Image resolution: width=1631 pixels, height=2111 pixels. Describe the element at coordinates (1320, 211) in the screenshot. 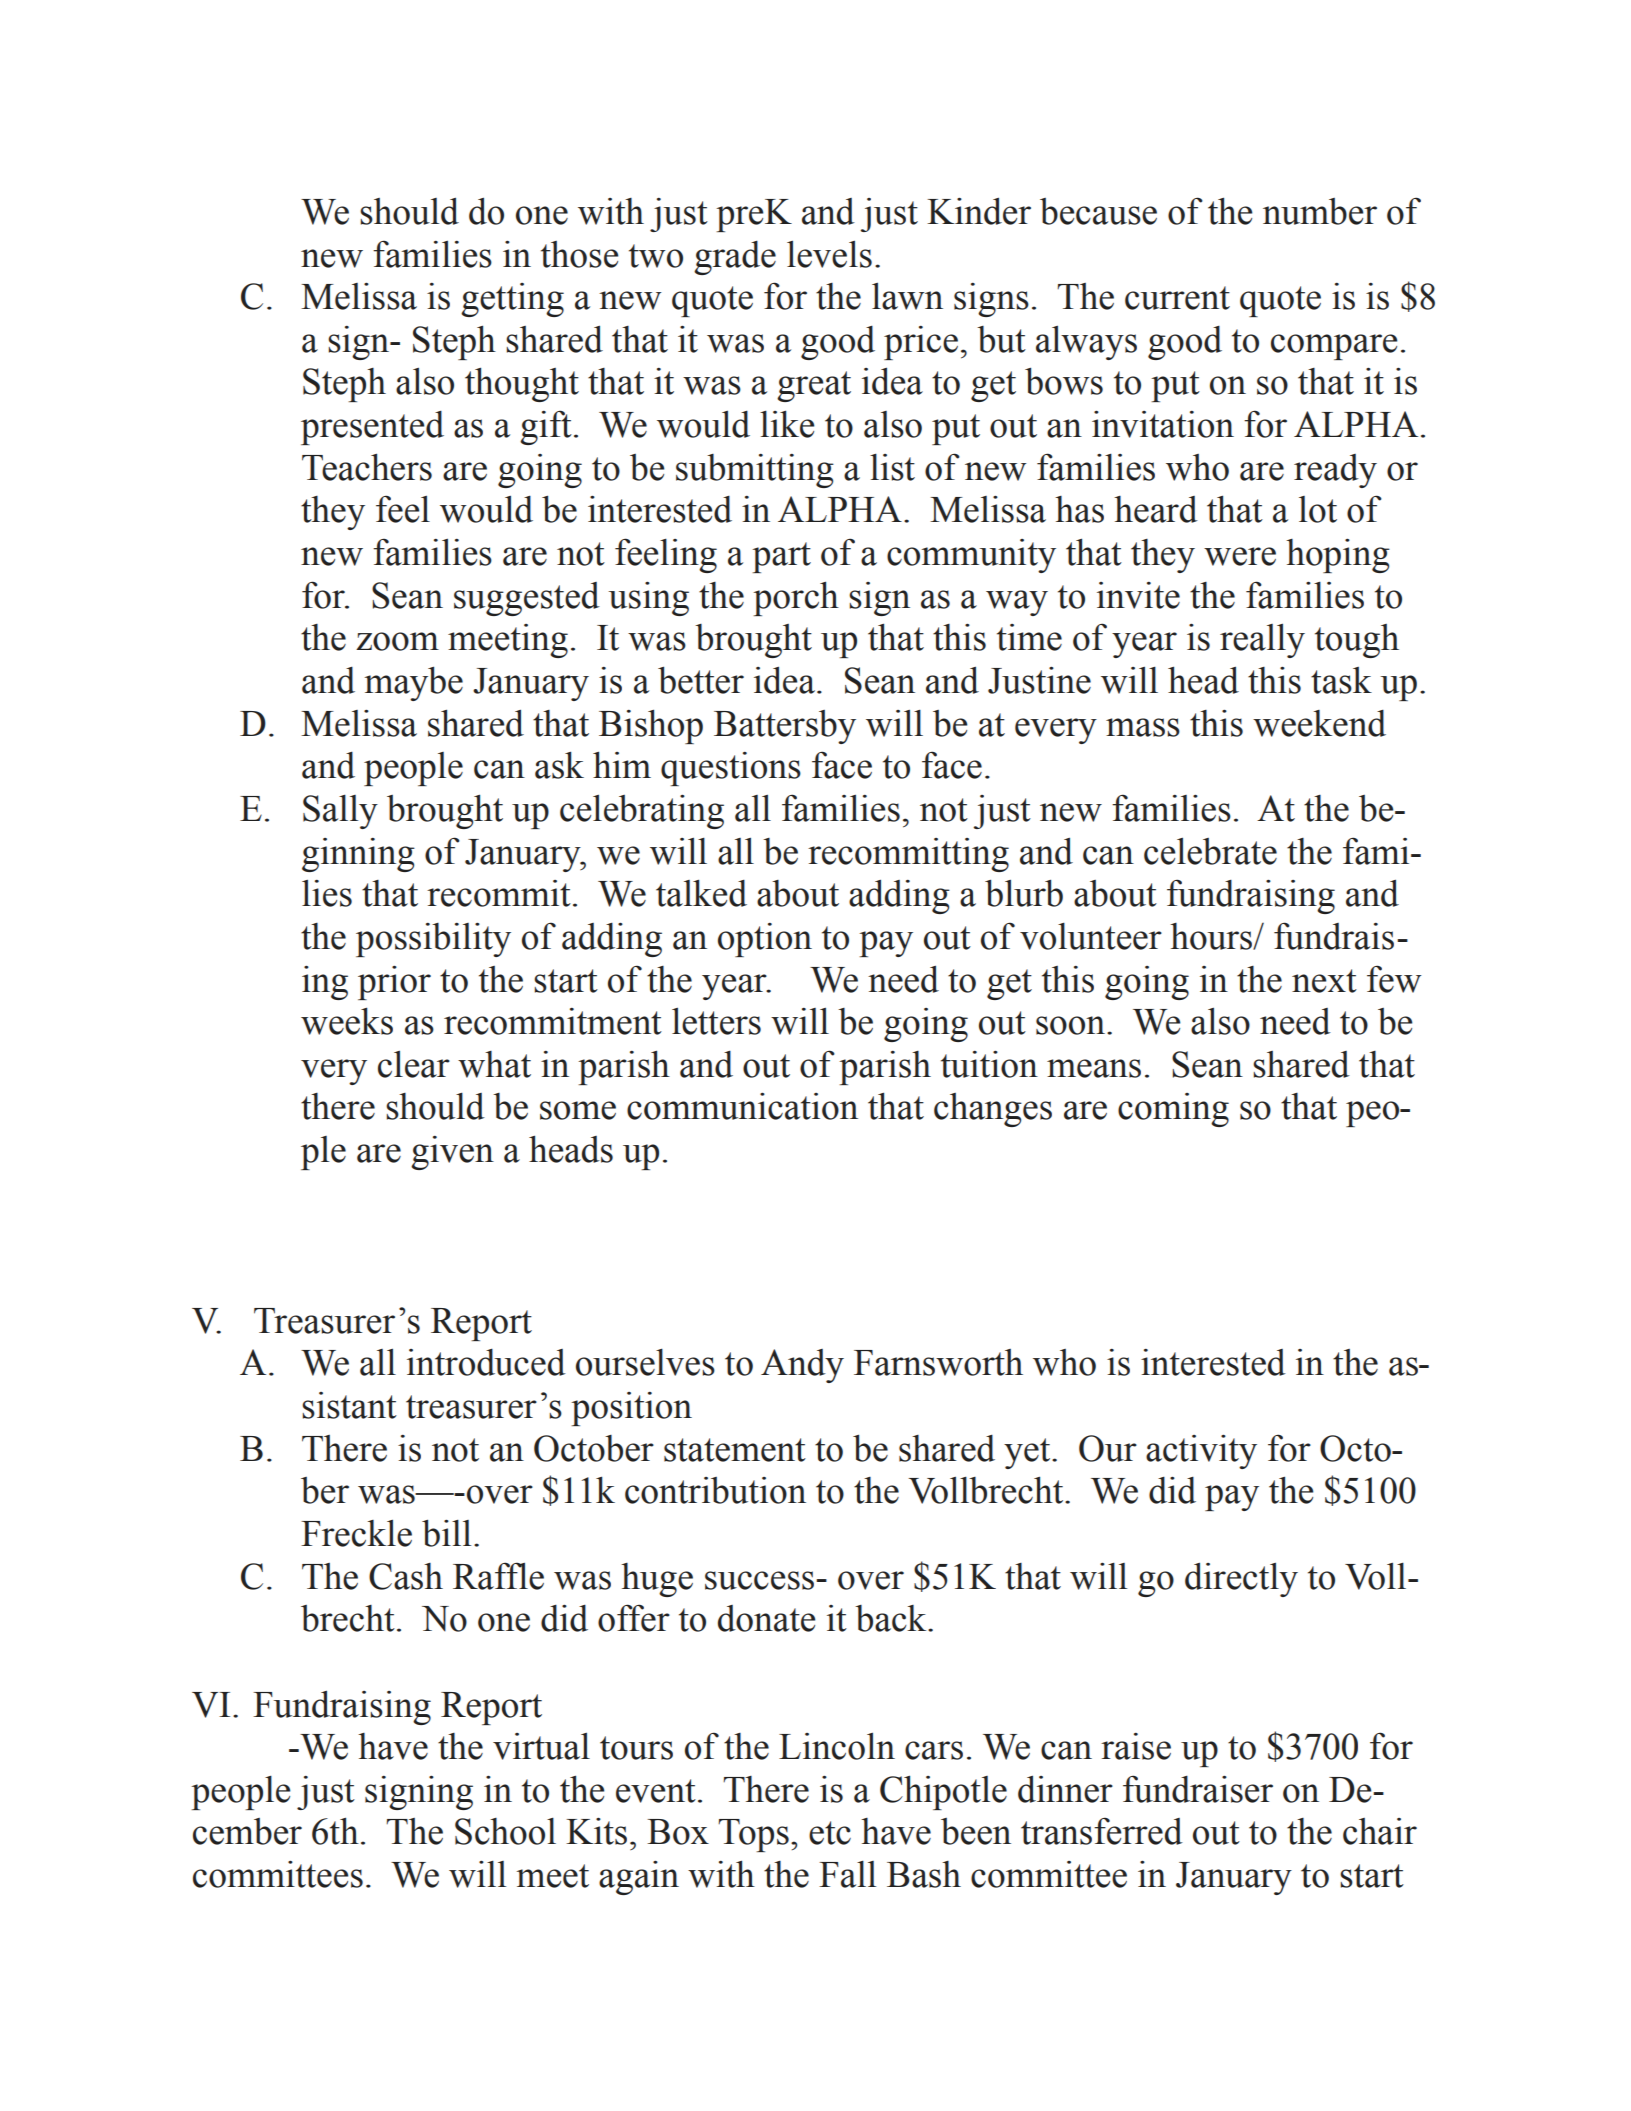

I see `number` at that location.
